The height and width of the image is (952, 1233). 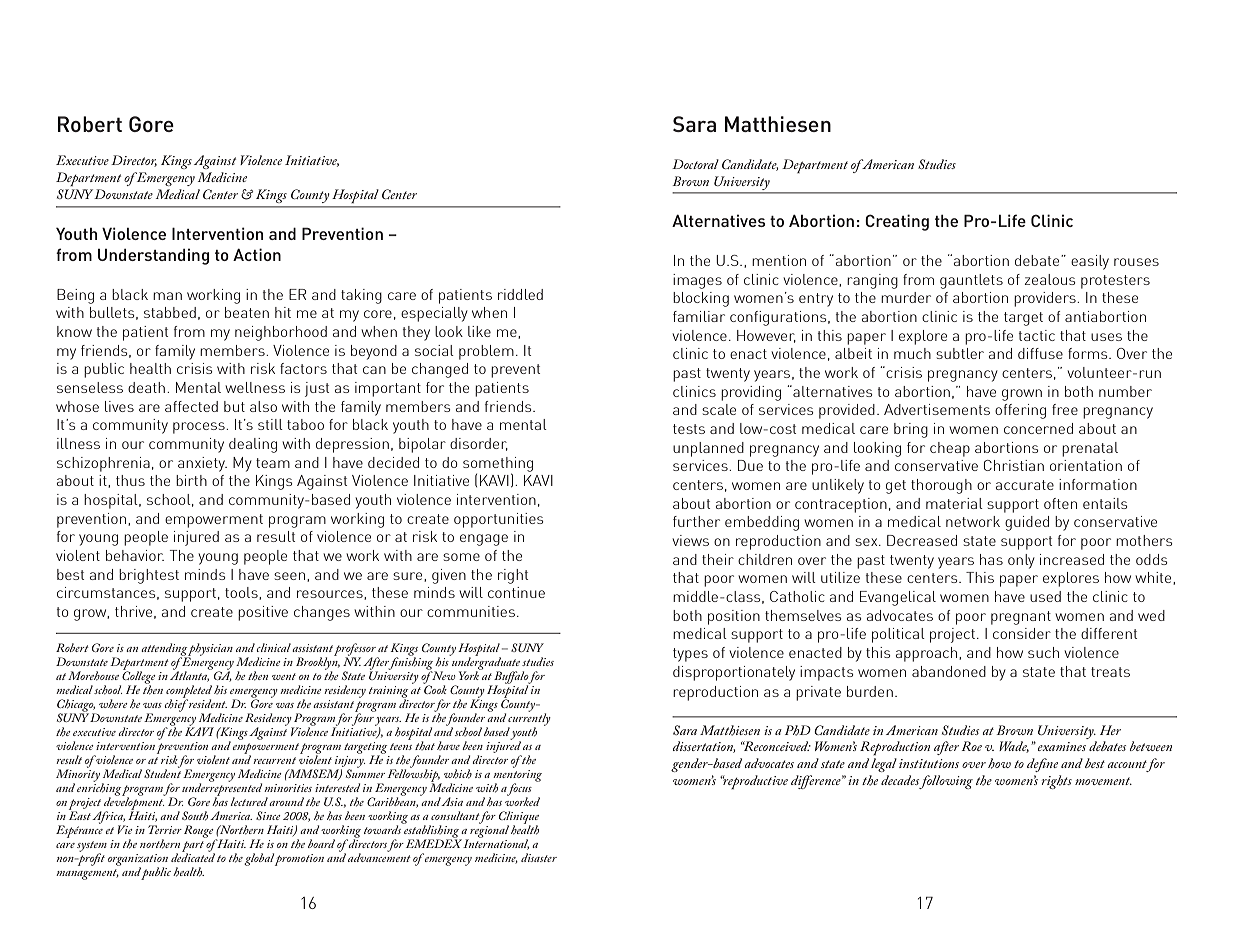 What do you see at coordinates (695, 164) in the image?
I see `Doctoral` at bounding box center [695, 164].
